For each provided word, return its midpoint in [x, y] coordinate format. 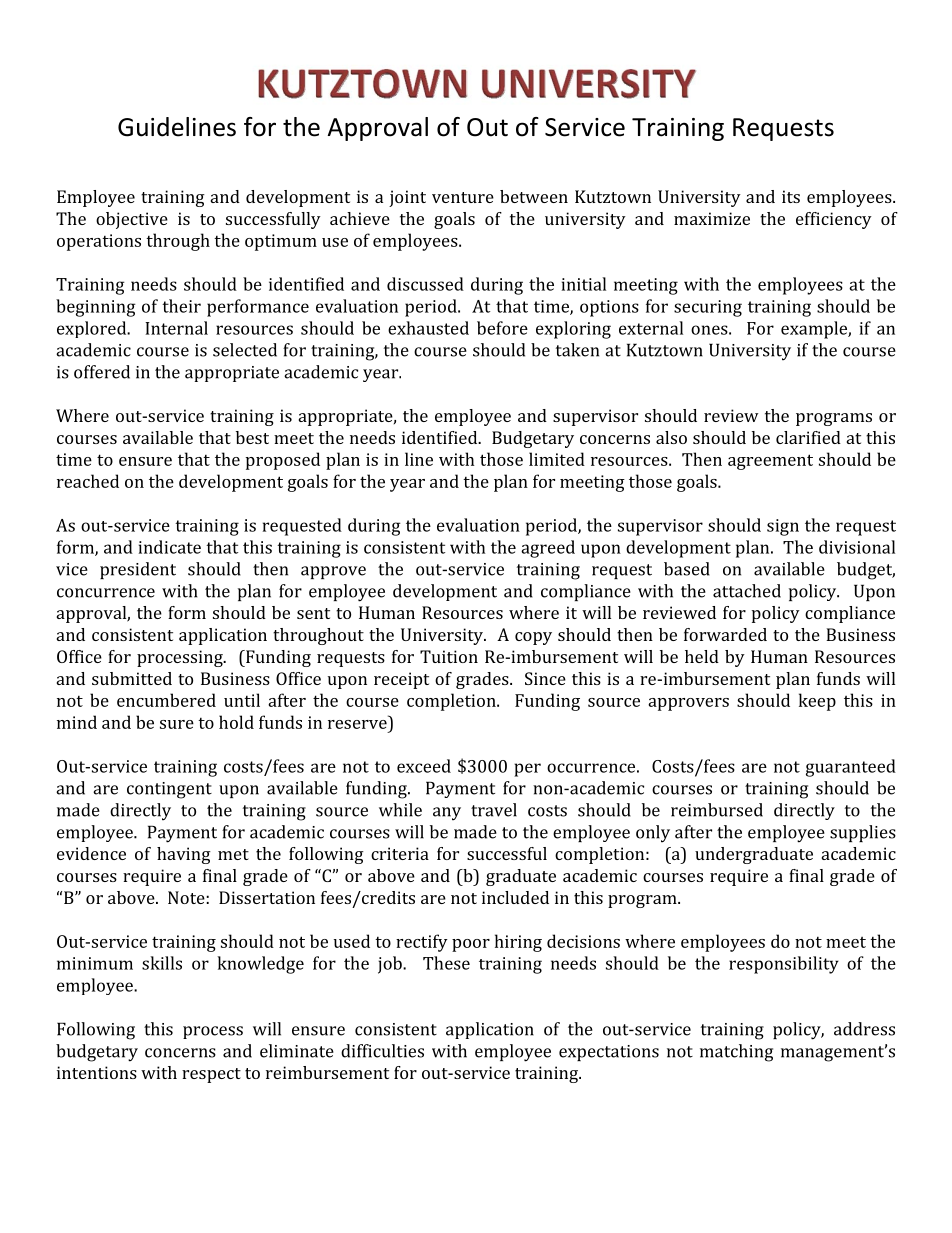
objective [132, 220]
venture [463, 197]
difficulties [382, 1051]
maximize [712, 218]
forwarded [725, 634]
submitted [132, 678]
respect [211, 1075]
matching [736, 1053]
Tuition [449, 656]
